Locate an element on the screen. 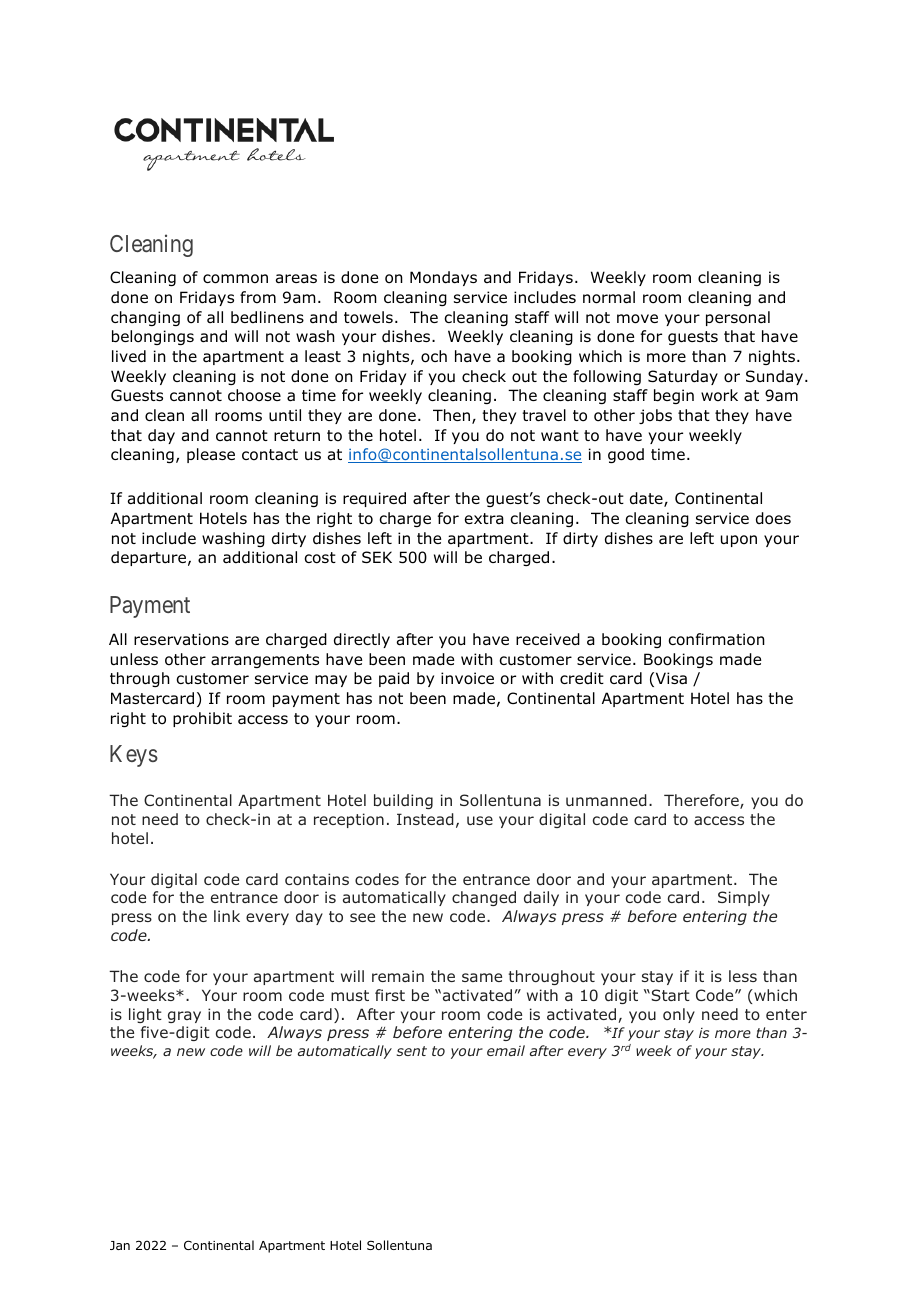 The height and width of the screenshot is (1308, 924). Therefore is located at coordinates (702, 801).
